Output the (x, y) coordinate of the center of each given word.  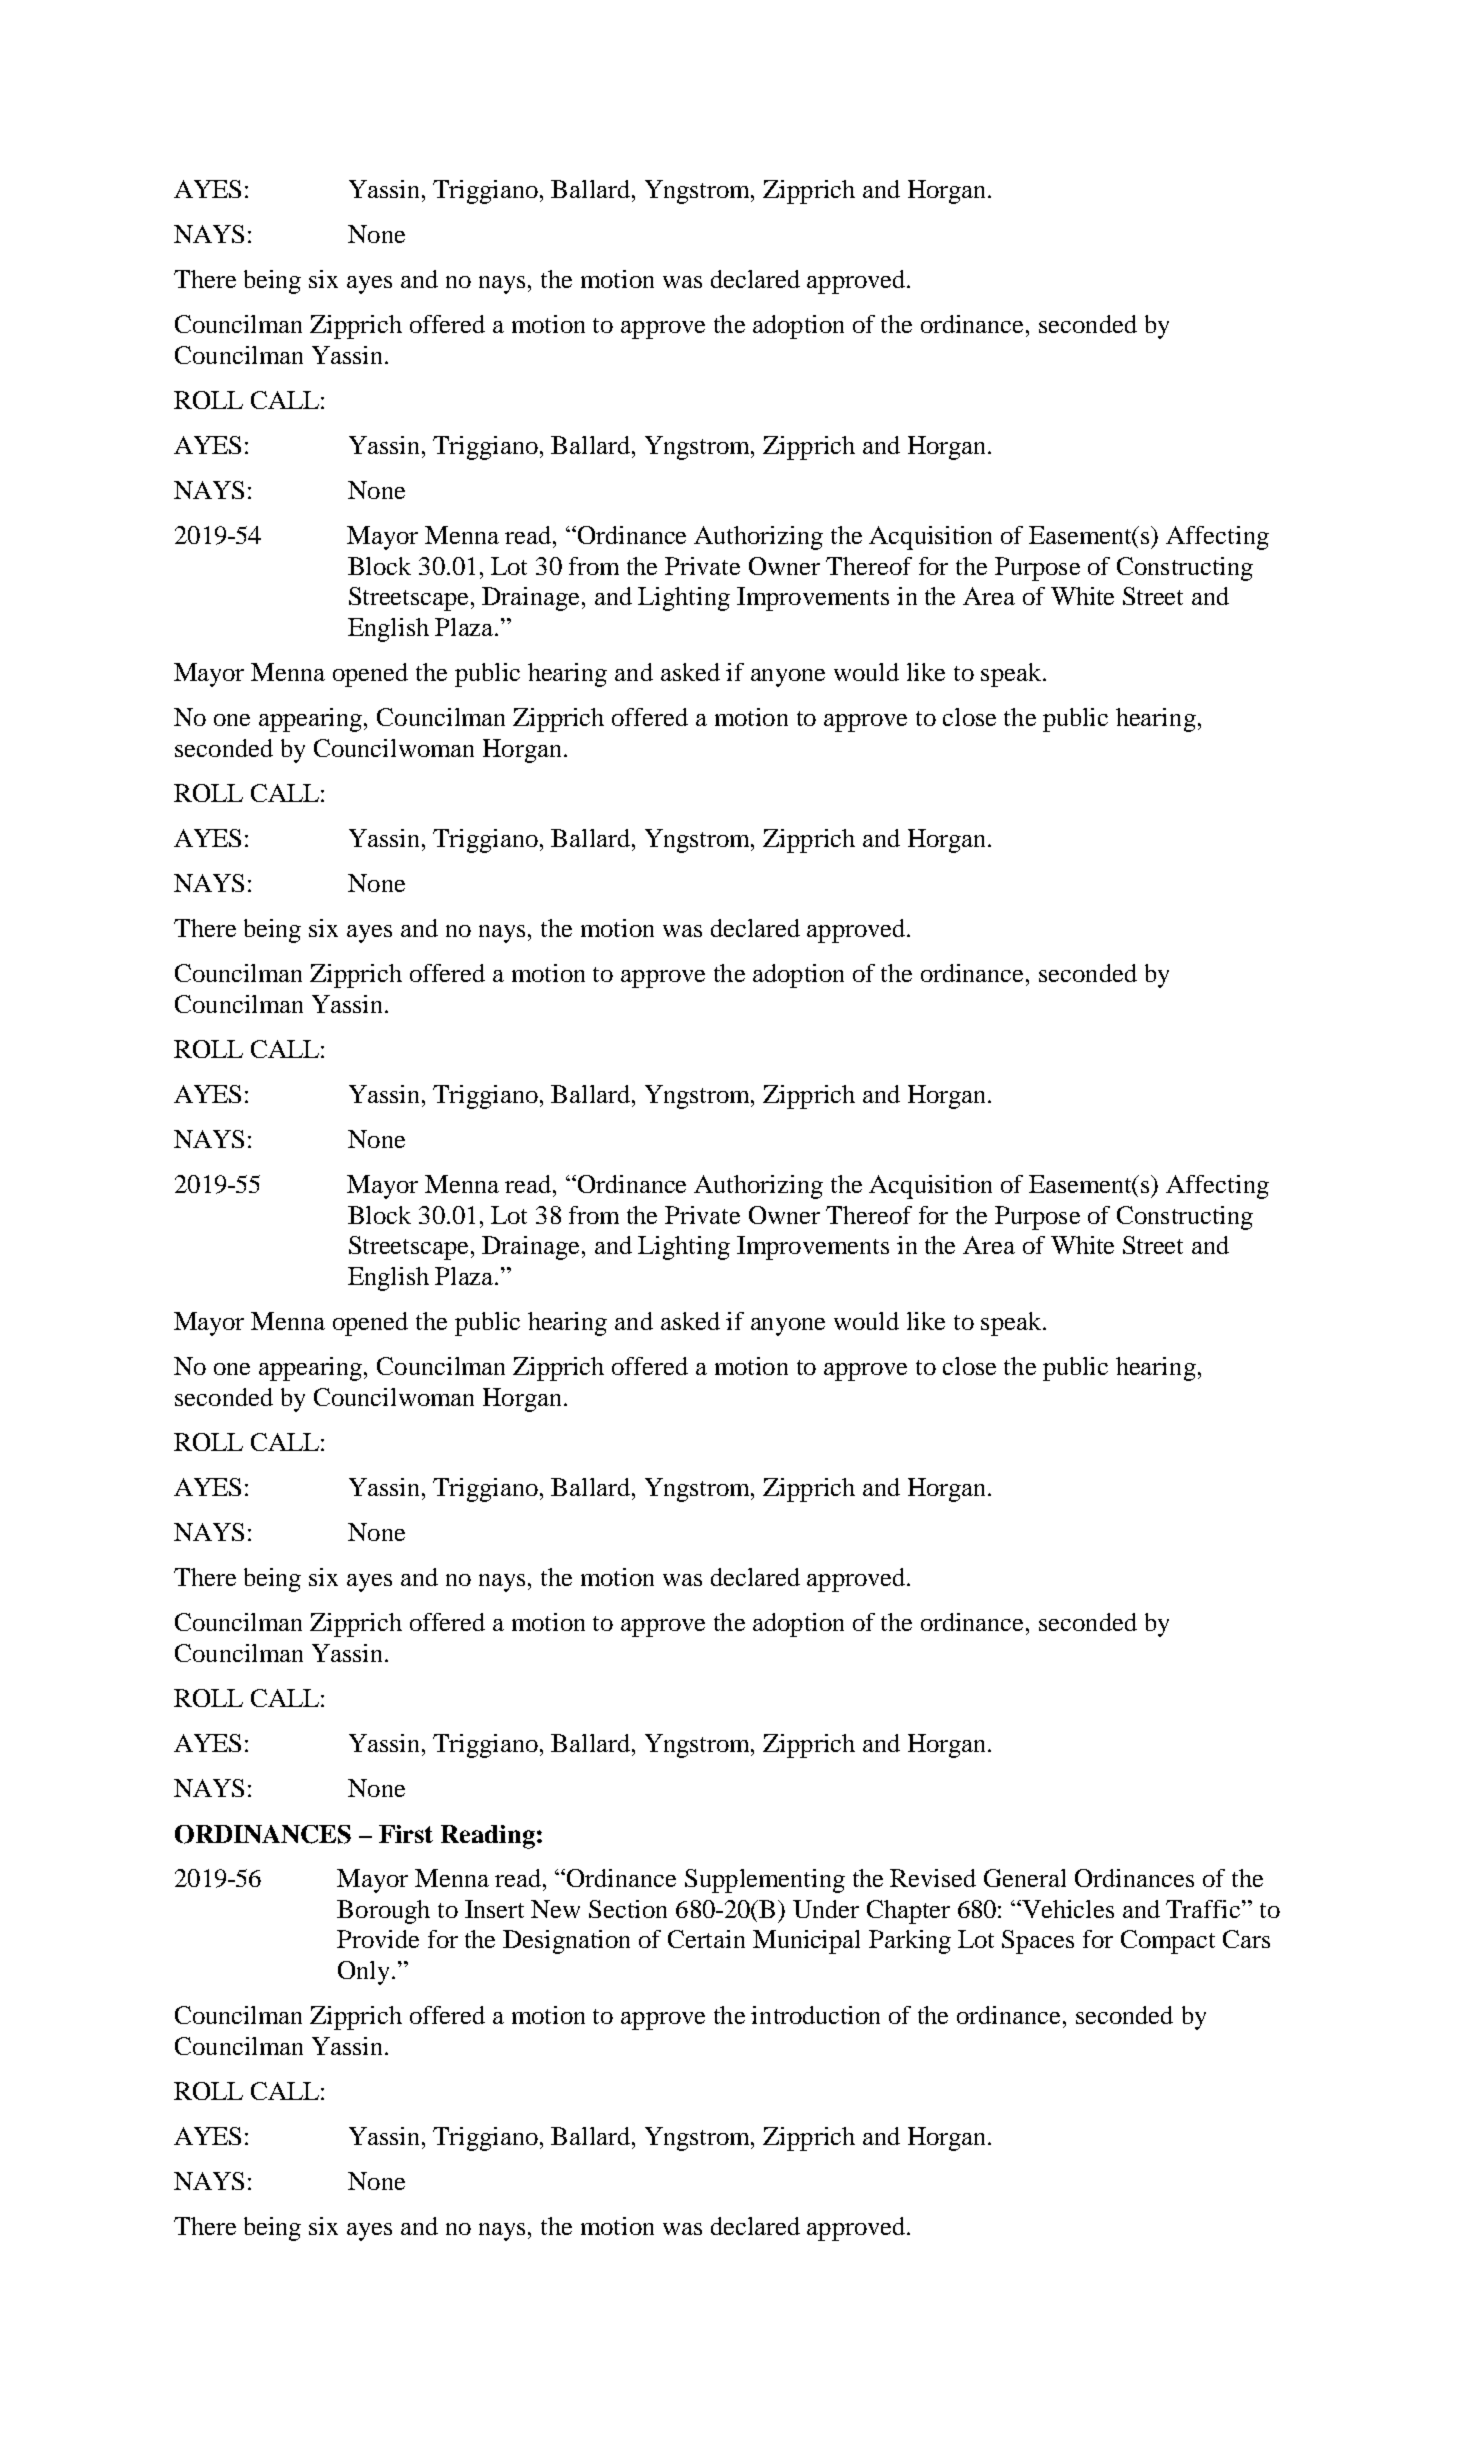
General (1025, 1878)
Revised (933, 1878)
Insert (494, 1909)
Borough (383, 1912)
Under (826, 1909)
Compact (1168, 1942)
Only (365, 1973)
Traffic (1204, 1909)
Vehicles (1067, 1909)
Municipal (806, 1942)
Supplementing (765, 1881)
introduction (815, 2015)
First (406, 1834)
